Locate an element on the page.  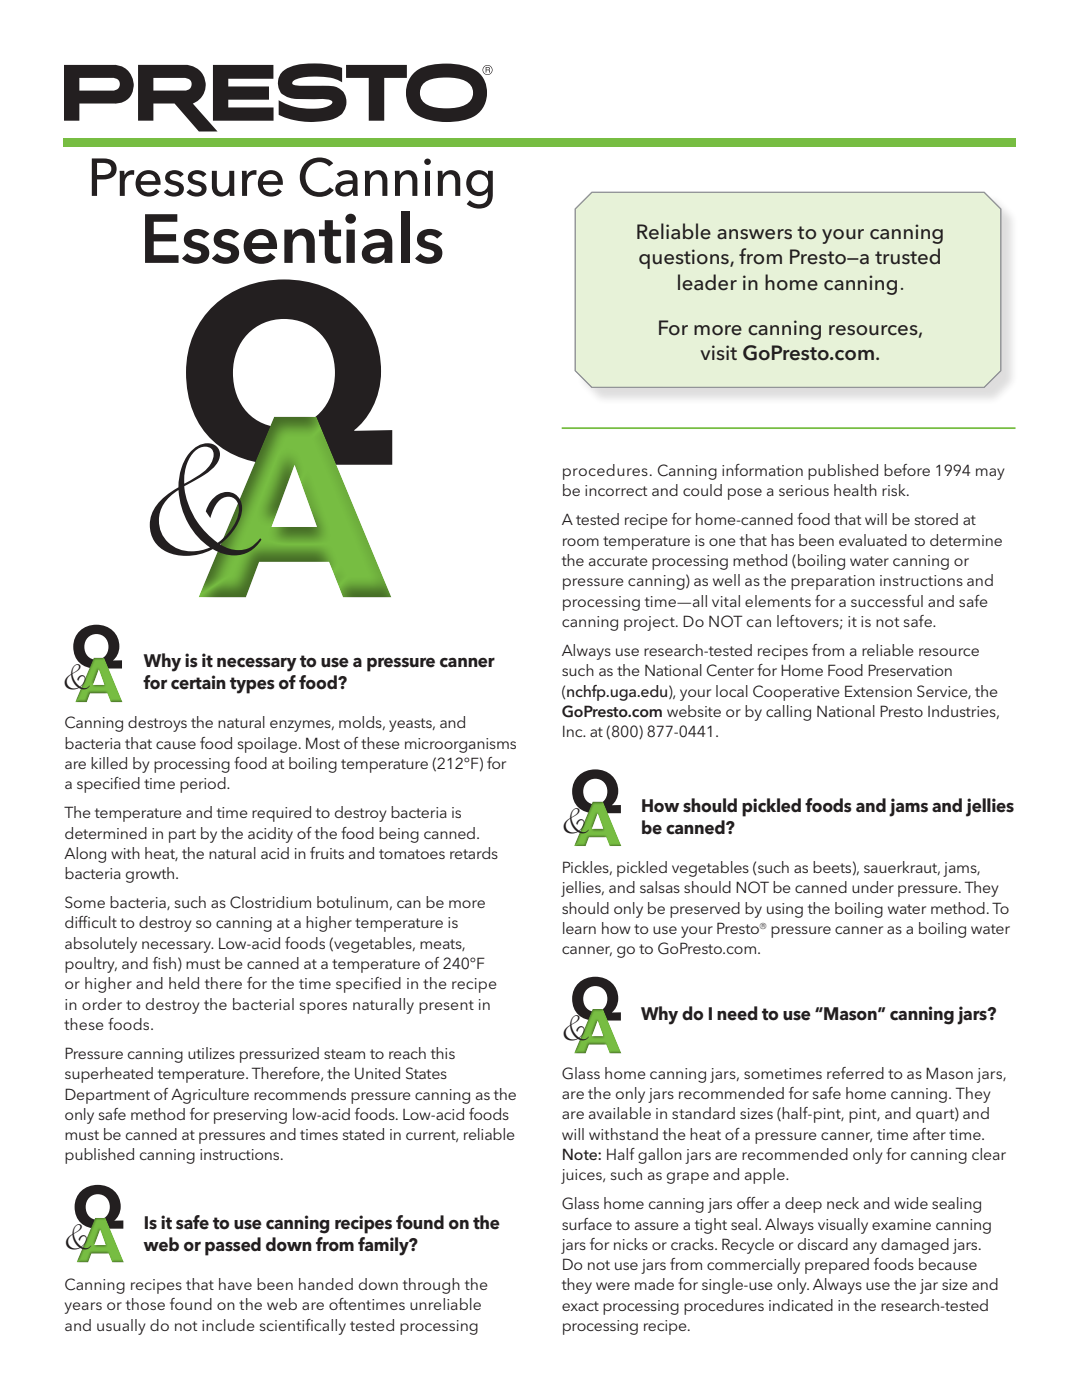
have is located at coordinates (235, 1284).
